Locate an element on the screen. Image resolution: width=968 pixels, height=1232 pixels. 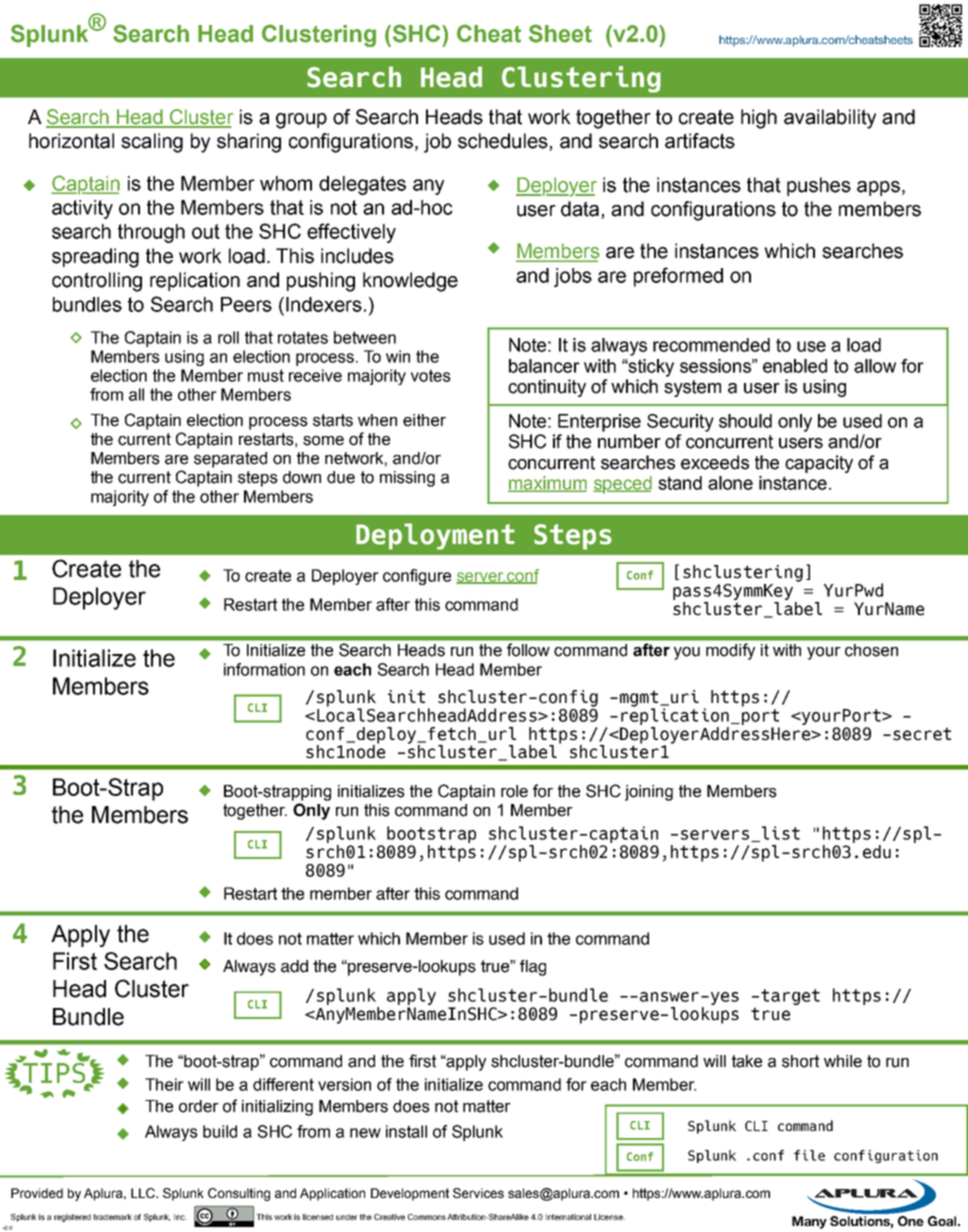
LLC is located at coordinates (144, 1193).
